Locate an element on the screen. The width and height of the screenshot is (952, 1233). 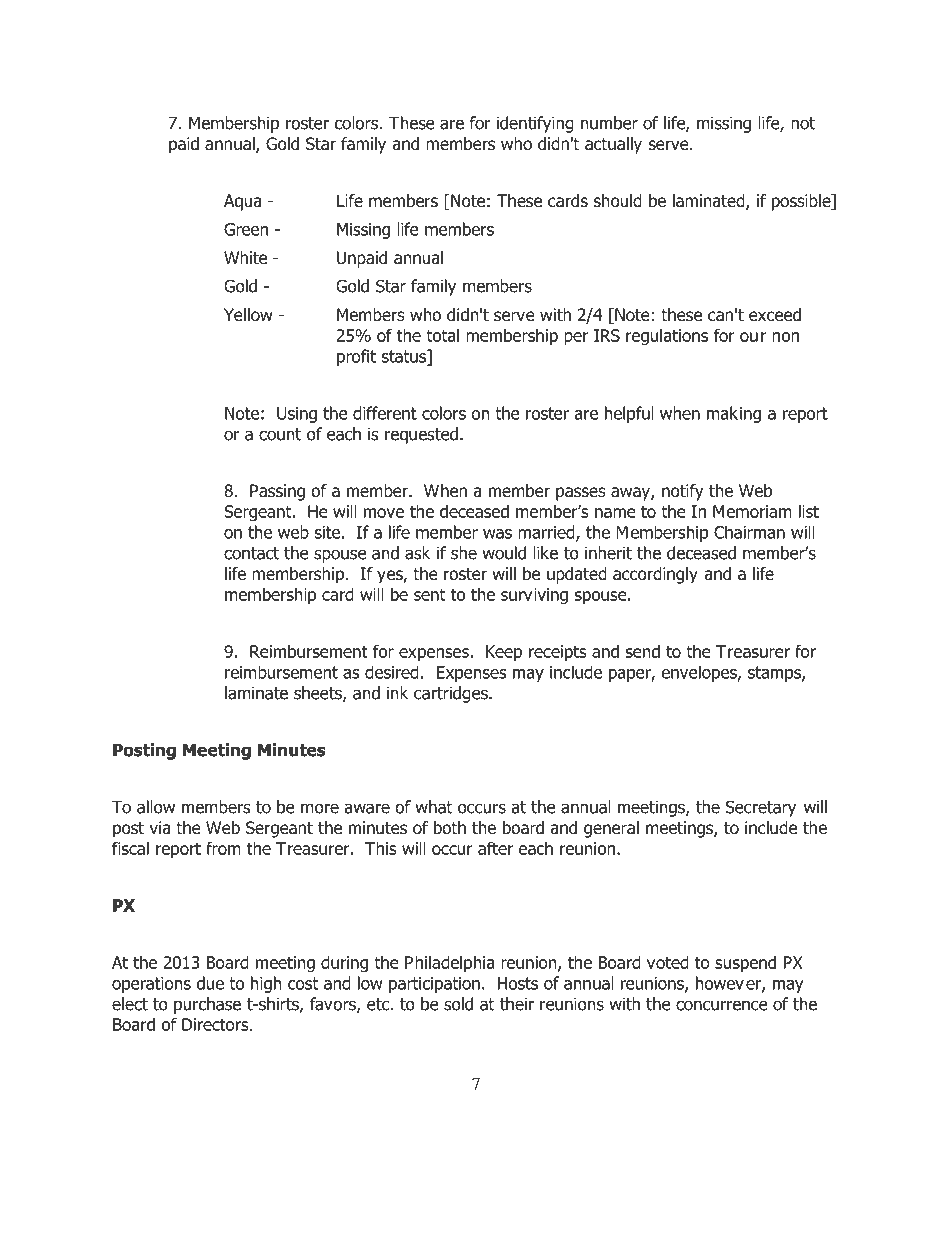
purchase is located at coordinates (207, 1005).
